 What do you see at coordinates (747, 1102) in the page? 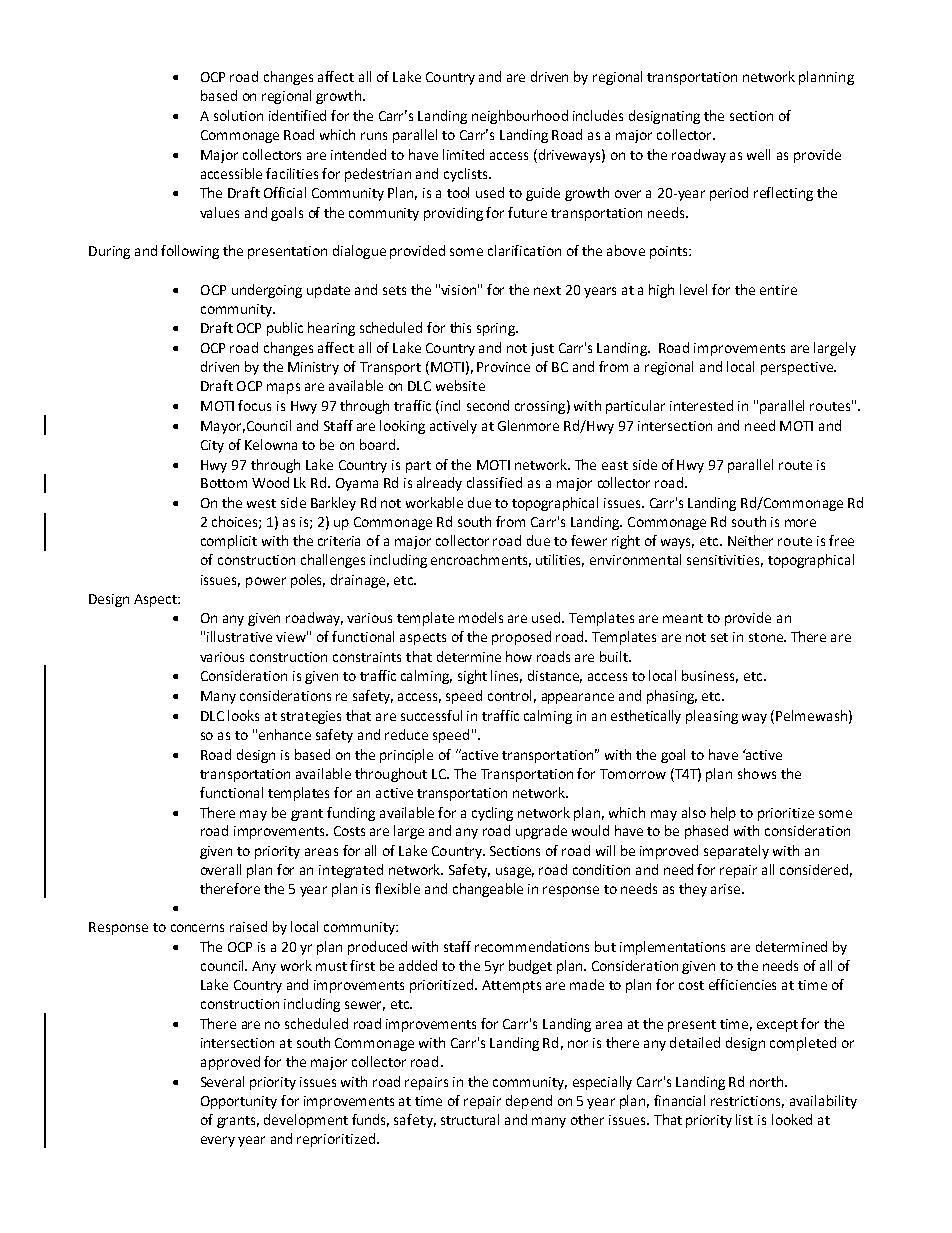
I see `restrictions` at bounding box center [747, 1102].
